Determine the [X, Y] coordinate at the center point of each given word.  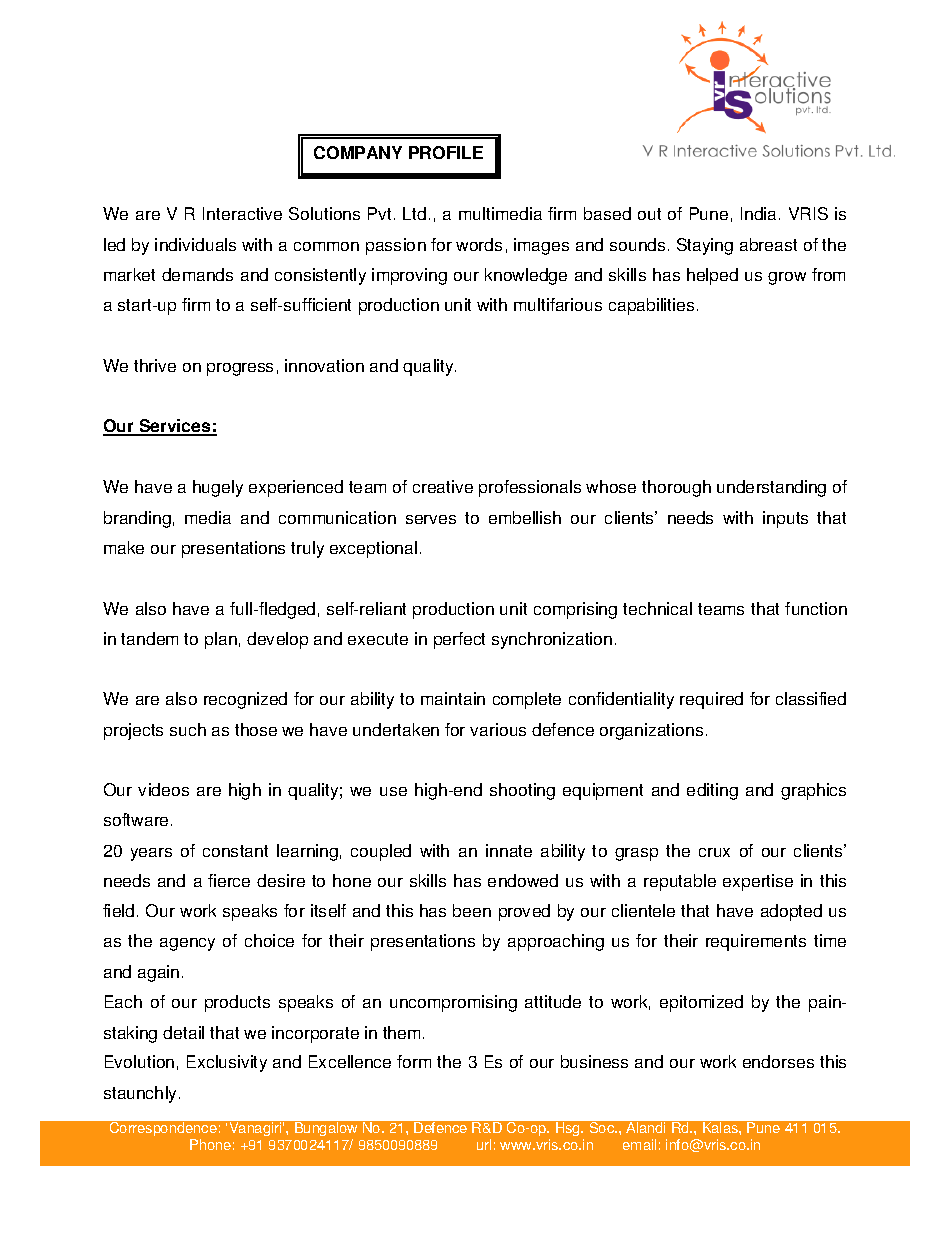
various [498, 729]
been [472, 910]
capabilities [651, 306]
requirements [756, 942]
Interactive [242, 213]
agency [187, 944]
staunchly [142, 1094]
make [124, 547]
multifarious [558, 304]
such [188, 729]
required [711, 700]
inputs [785, 519]
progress [240, 369]
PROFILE [446, 152]
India [760, 213]
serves [431, 519]
